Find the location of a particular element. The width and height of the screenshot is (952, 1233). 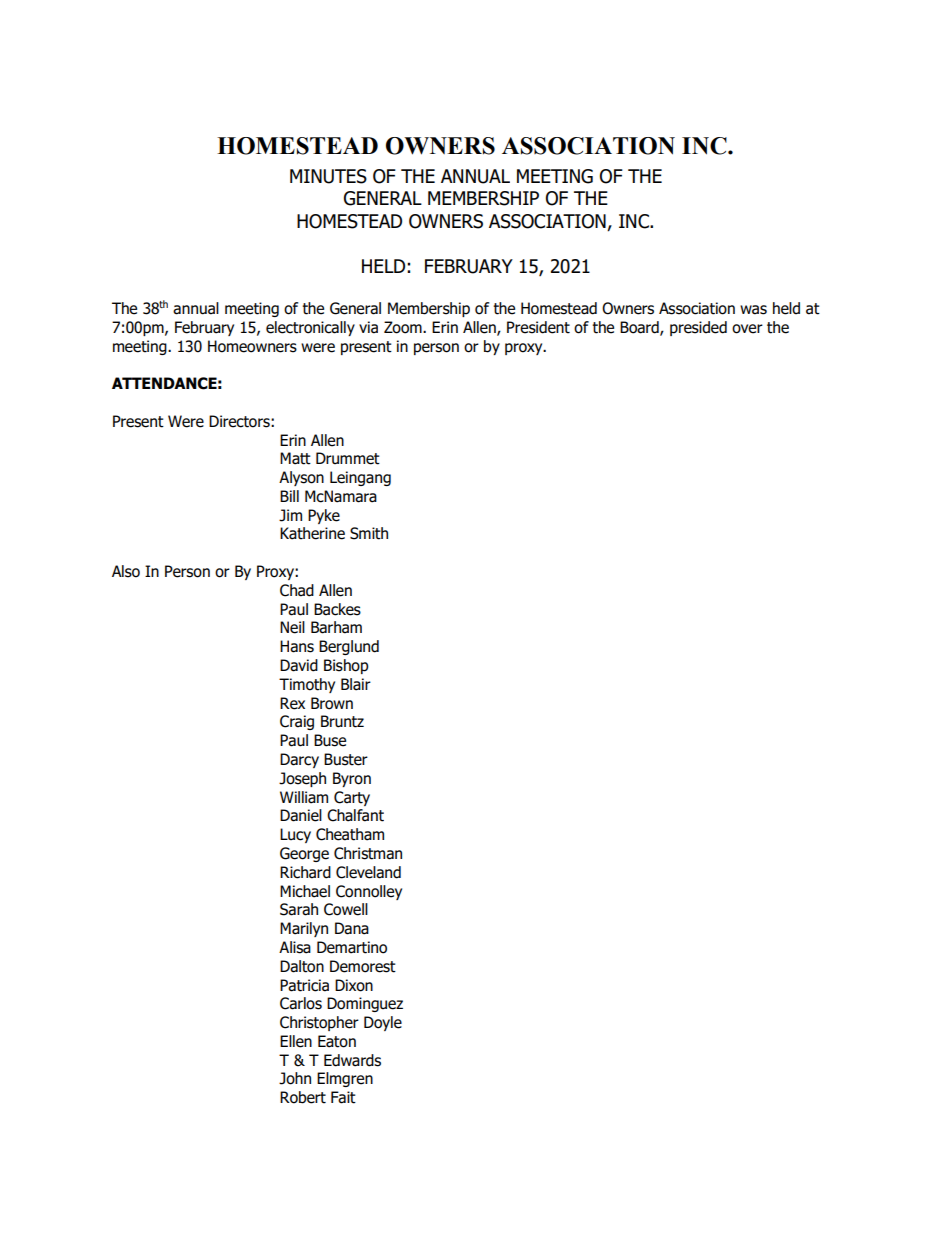

Zoom is located at coordinates (404, 327).
